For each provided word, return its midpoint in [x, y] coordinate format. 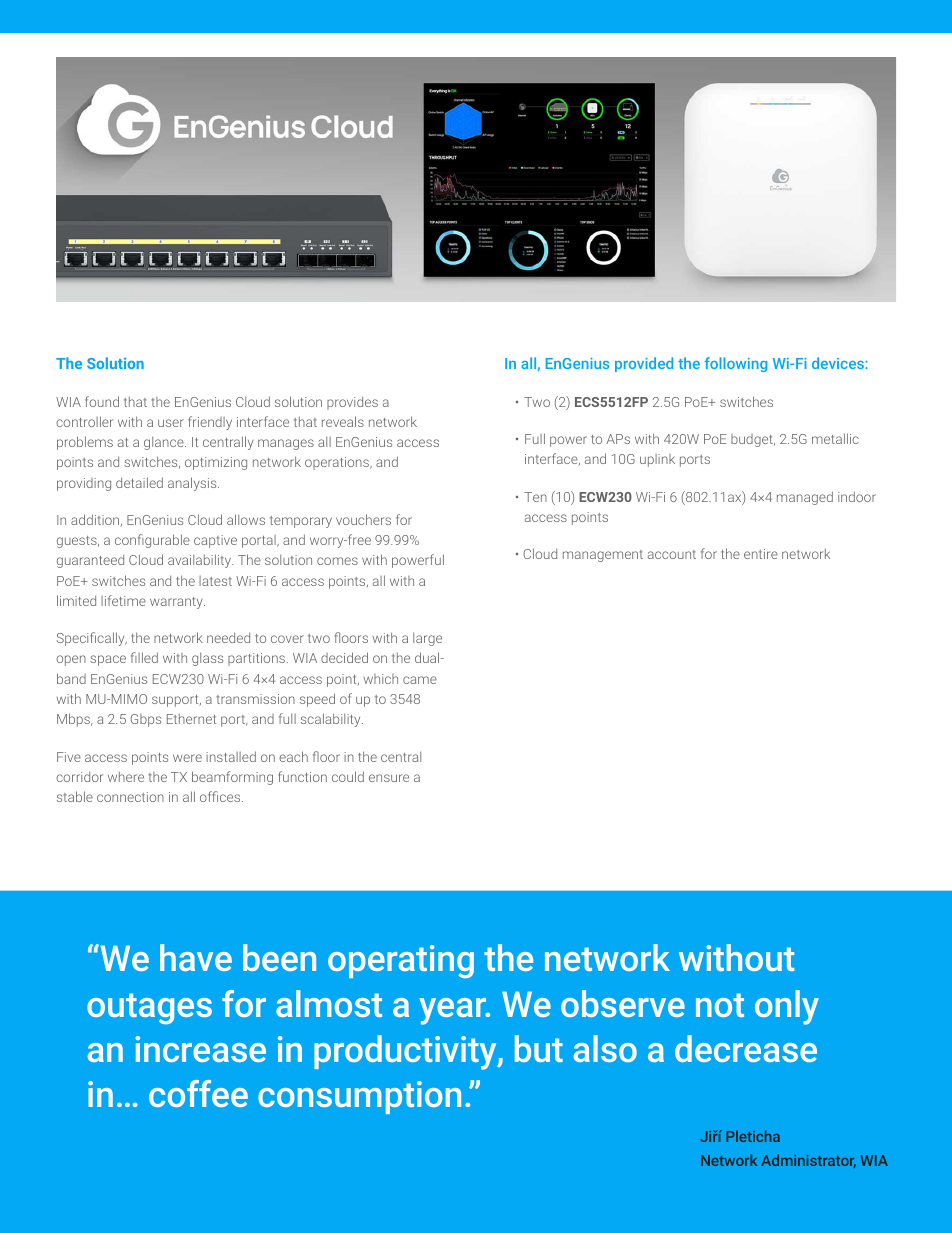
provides [352, 403]
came [420, 680]
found [102, 401]
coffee [198, 1093]
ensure [389, 778]
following [736, 364]
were [187, 758]
